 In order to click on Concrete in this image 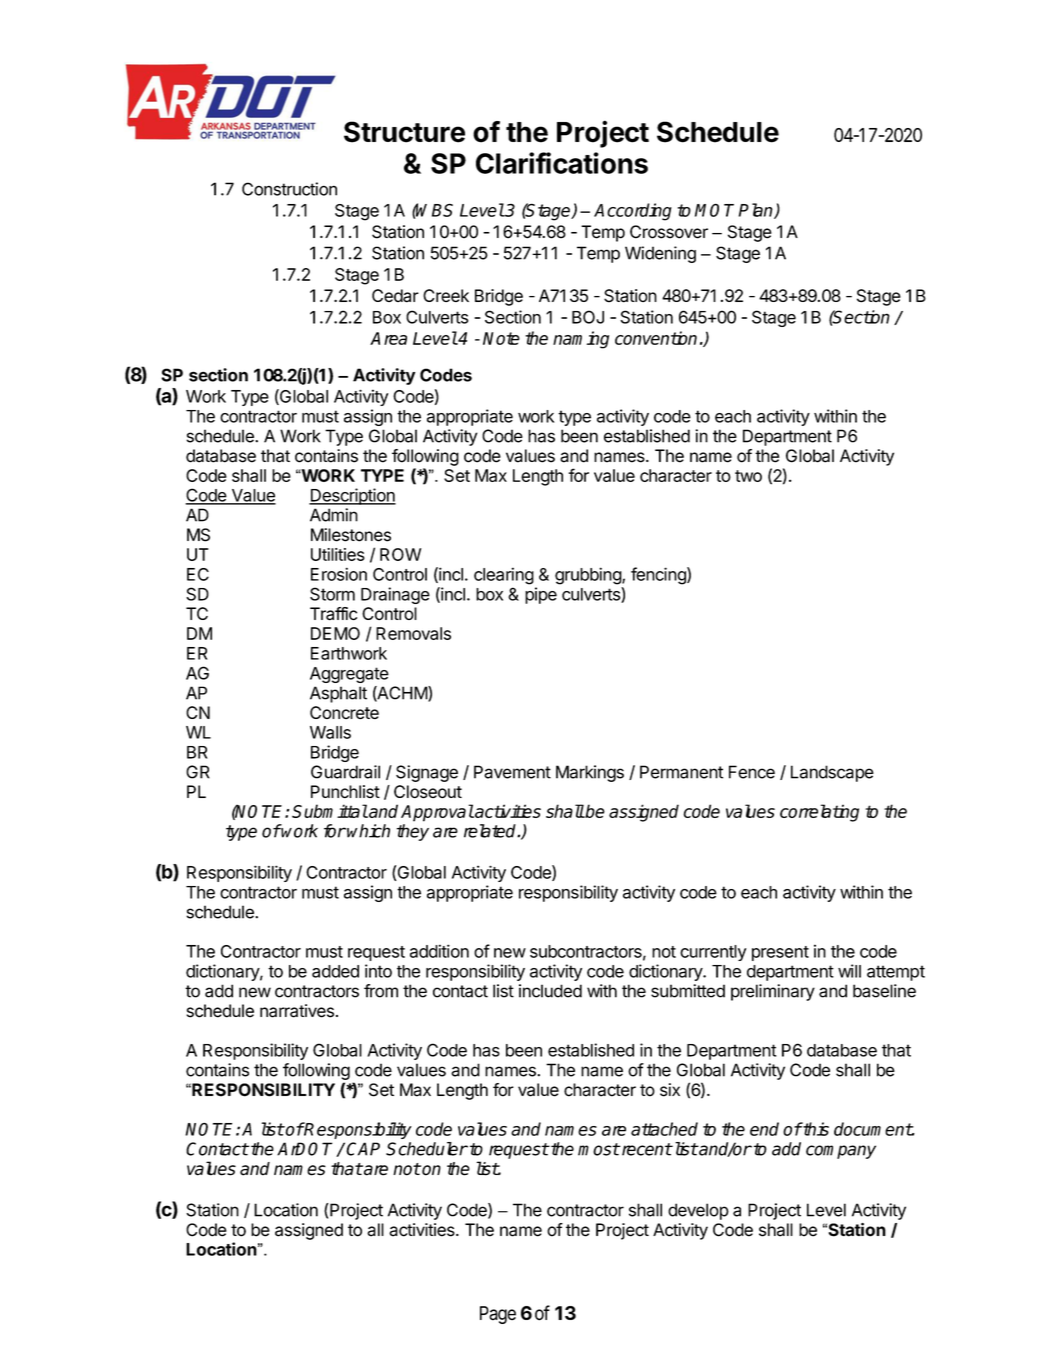, I will do `click(344, 712)`.
